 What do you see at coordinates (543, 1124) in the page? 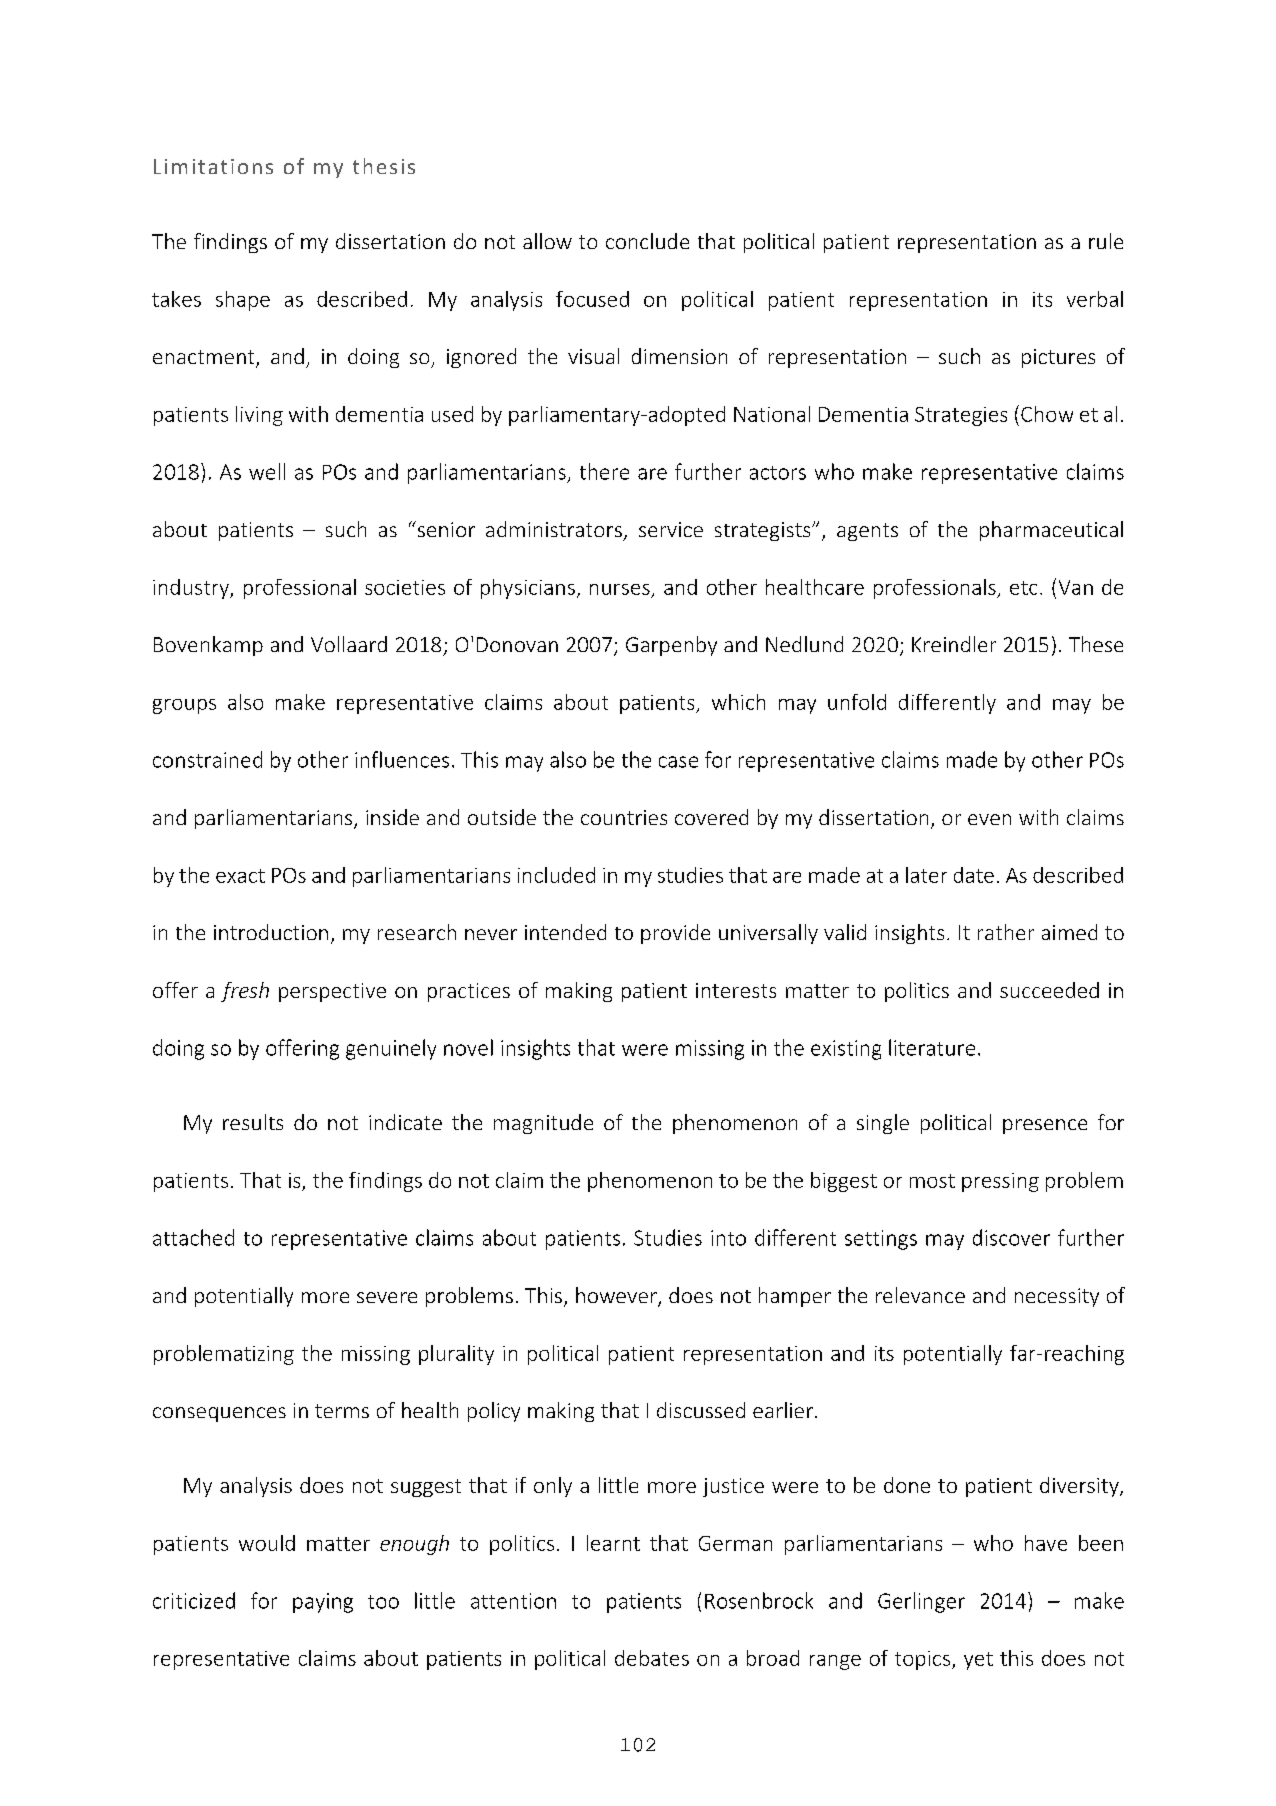
I see `magnitude` at bounding box center [543, 1124].
